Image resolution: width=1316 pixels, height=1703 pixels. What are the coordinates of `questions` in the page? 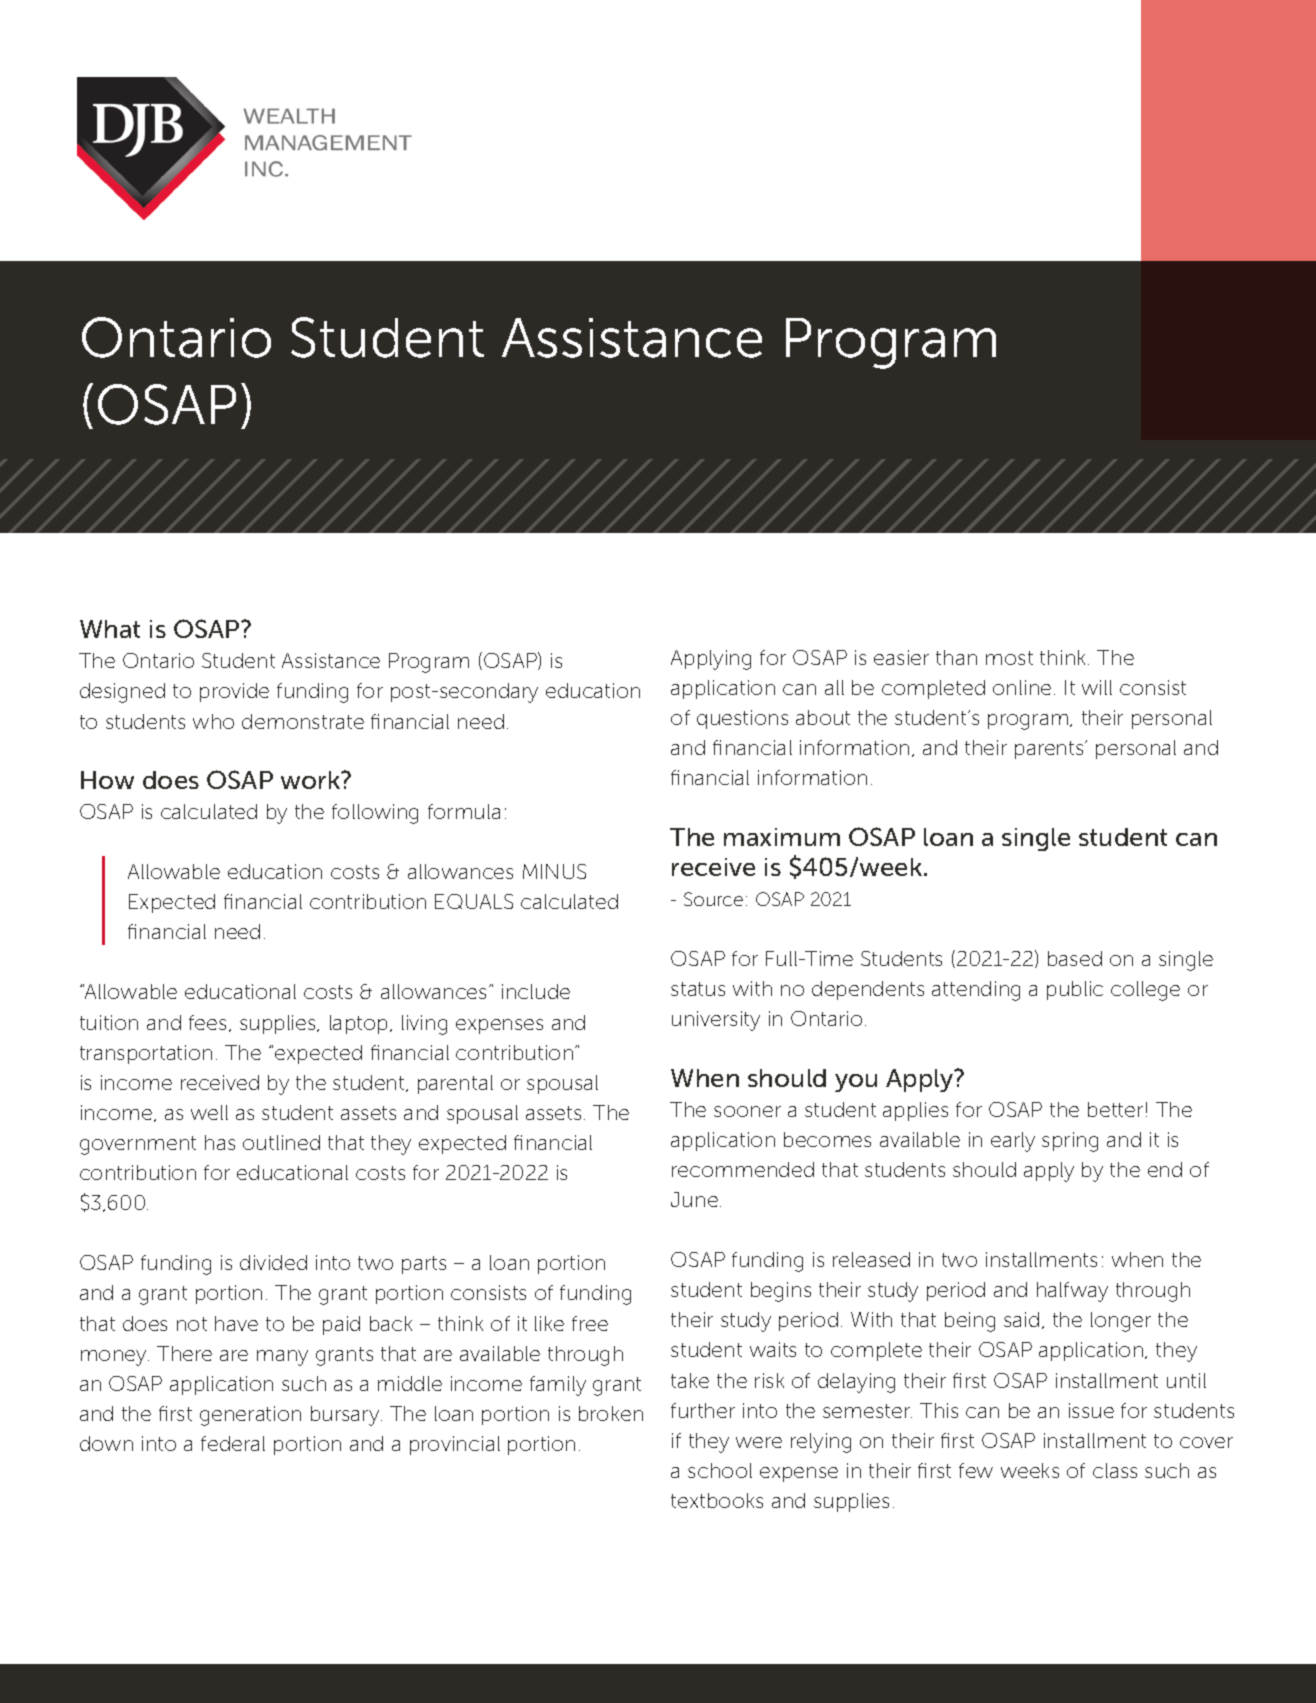 It's located at (742, 719).
